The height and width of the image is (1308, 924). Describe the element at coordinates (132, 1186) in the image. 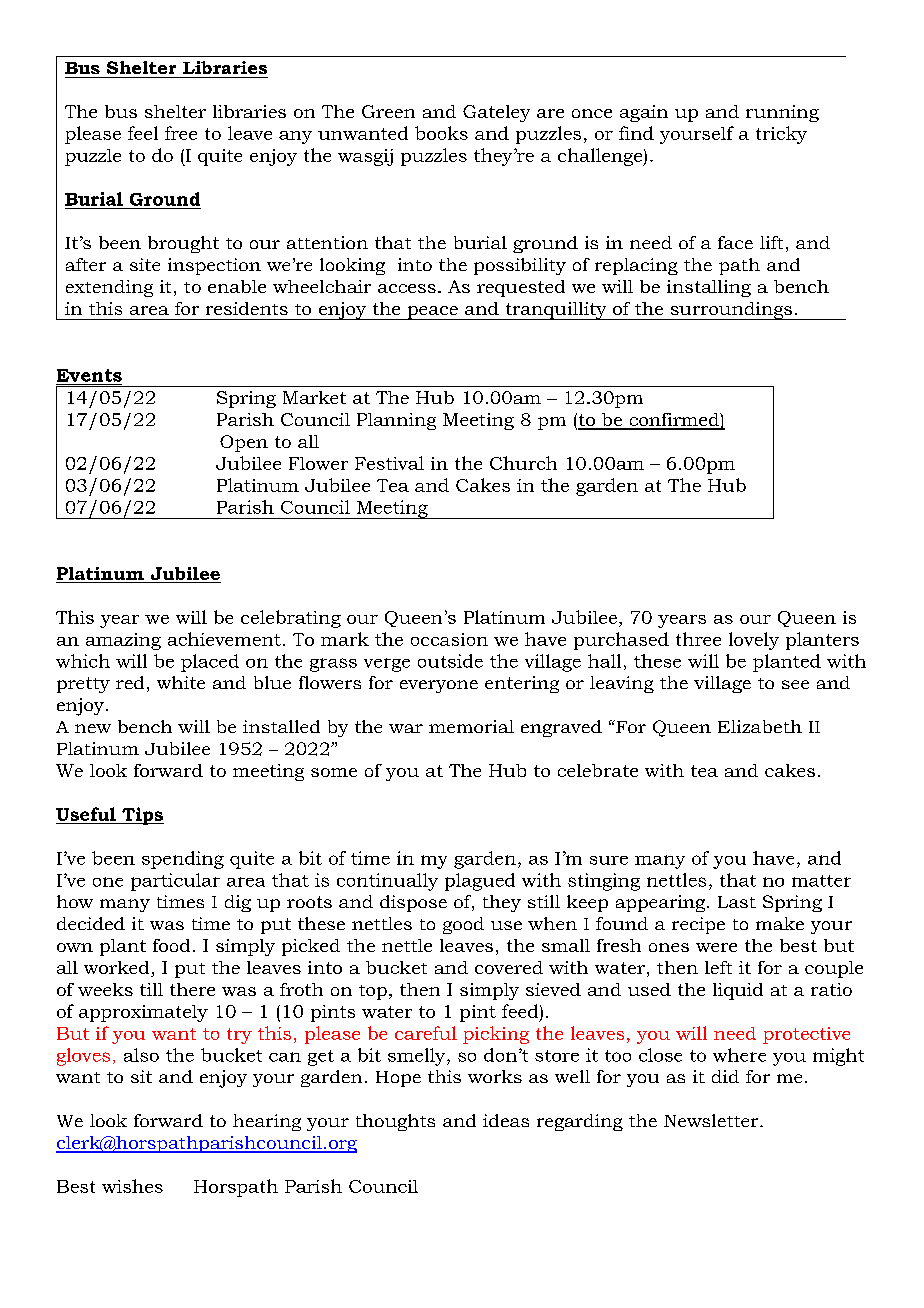

I see `wishes` at that location.
